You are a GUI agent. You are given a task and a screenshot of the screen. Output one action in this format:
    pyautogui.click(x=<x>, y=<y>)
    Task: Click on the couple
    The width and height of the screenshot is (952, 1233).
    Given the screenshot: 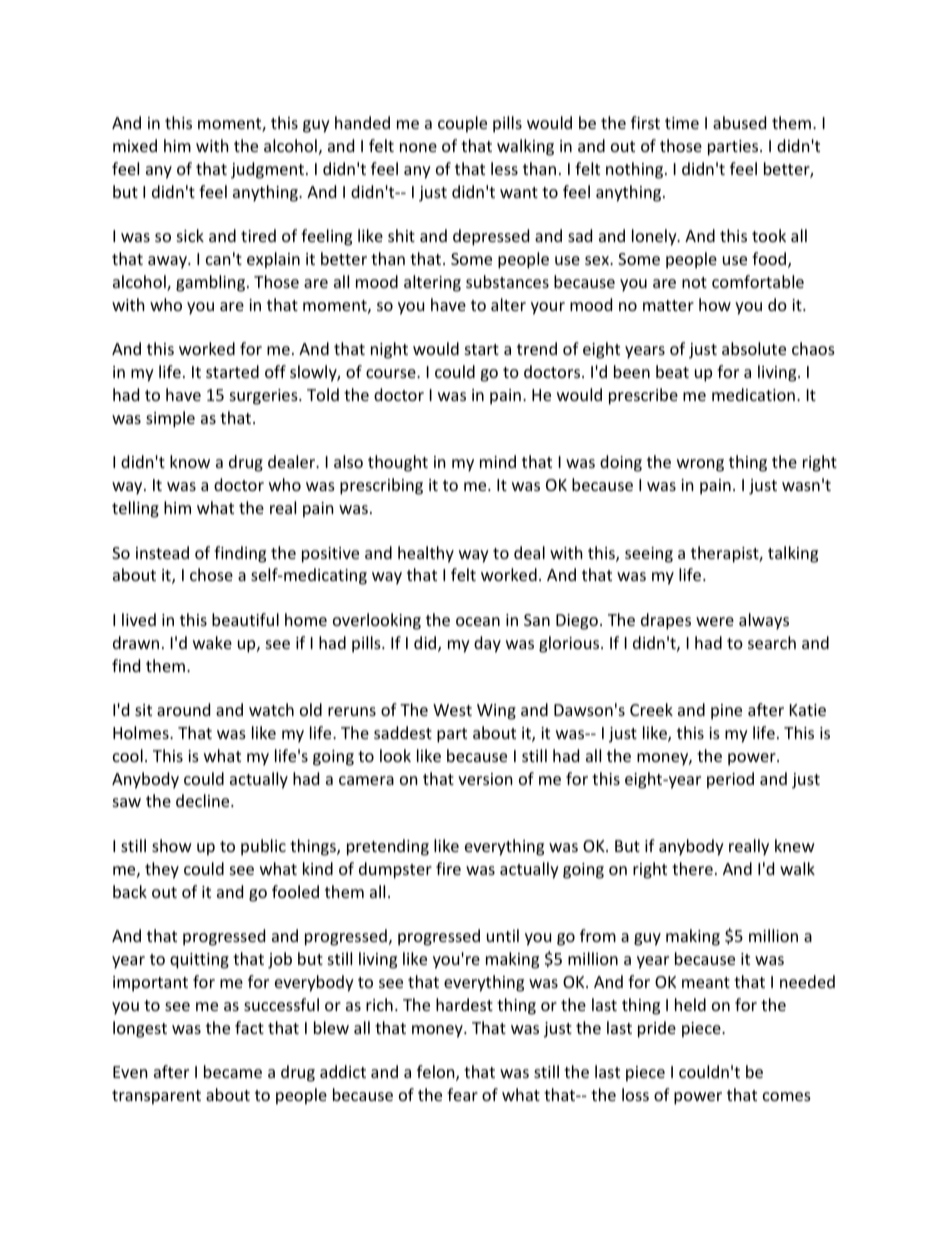 What is the action you would take?
    pyautogui.click(x=462, y=124)
